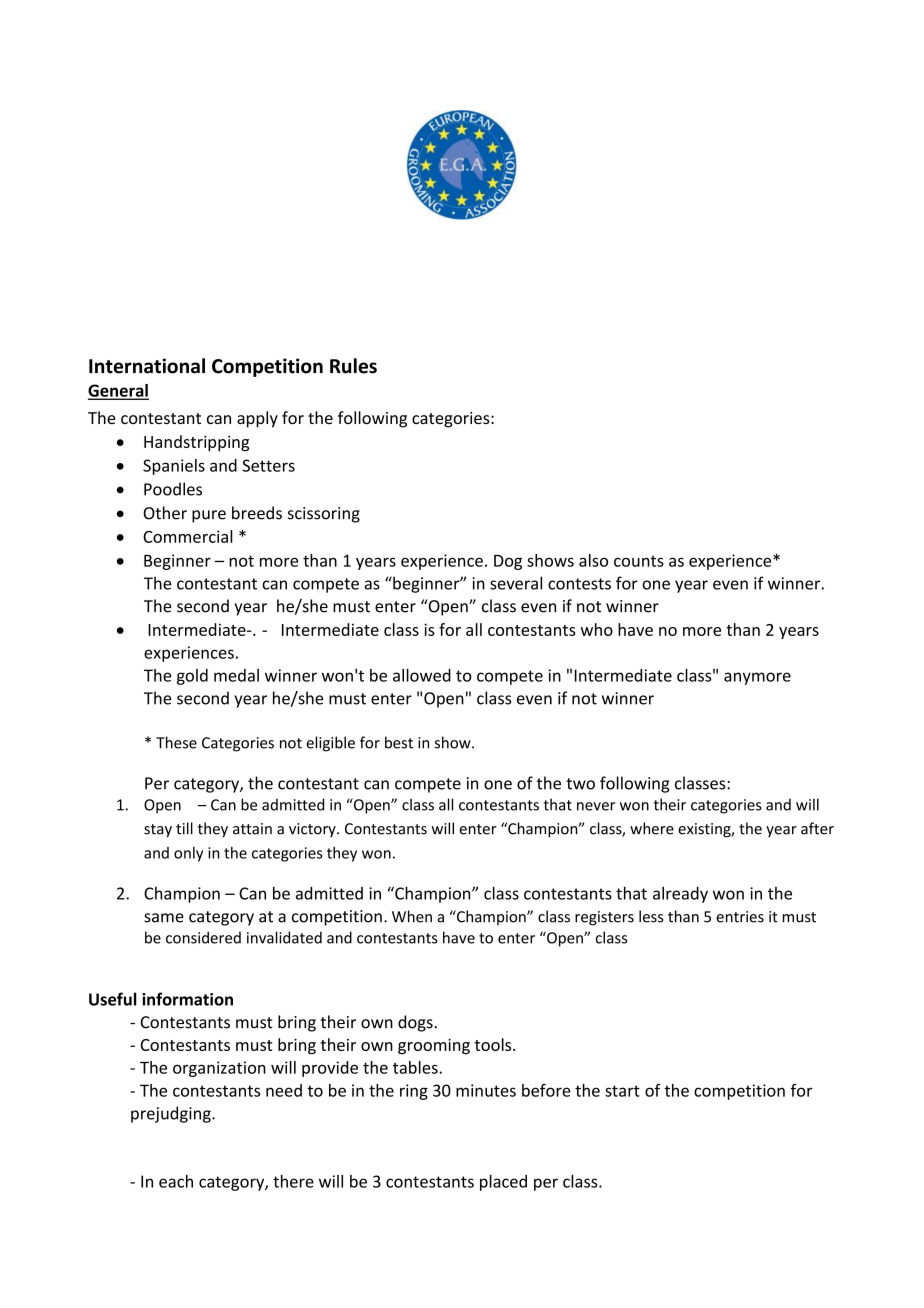 The image size is (924, 1308). Describe the element at coordinates (412, 916) in the document. I see `When` at that location.
